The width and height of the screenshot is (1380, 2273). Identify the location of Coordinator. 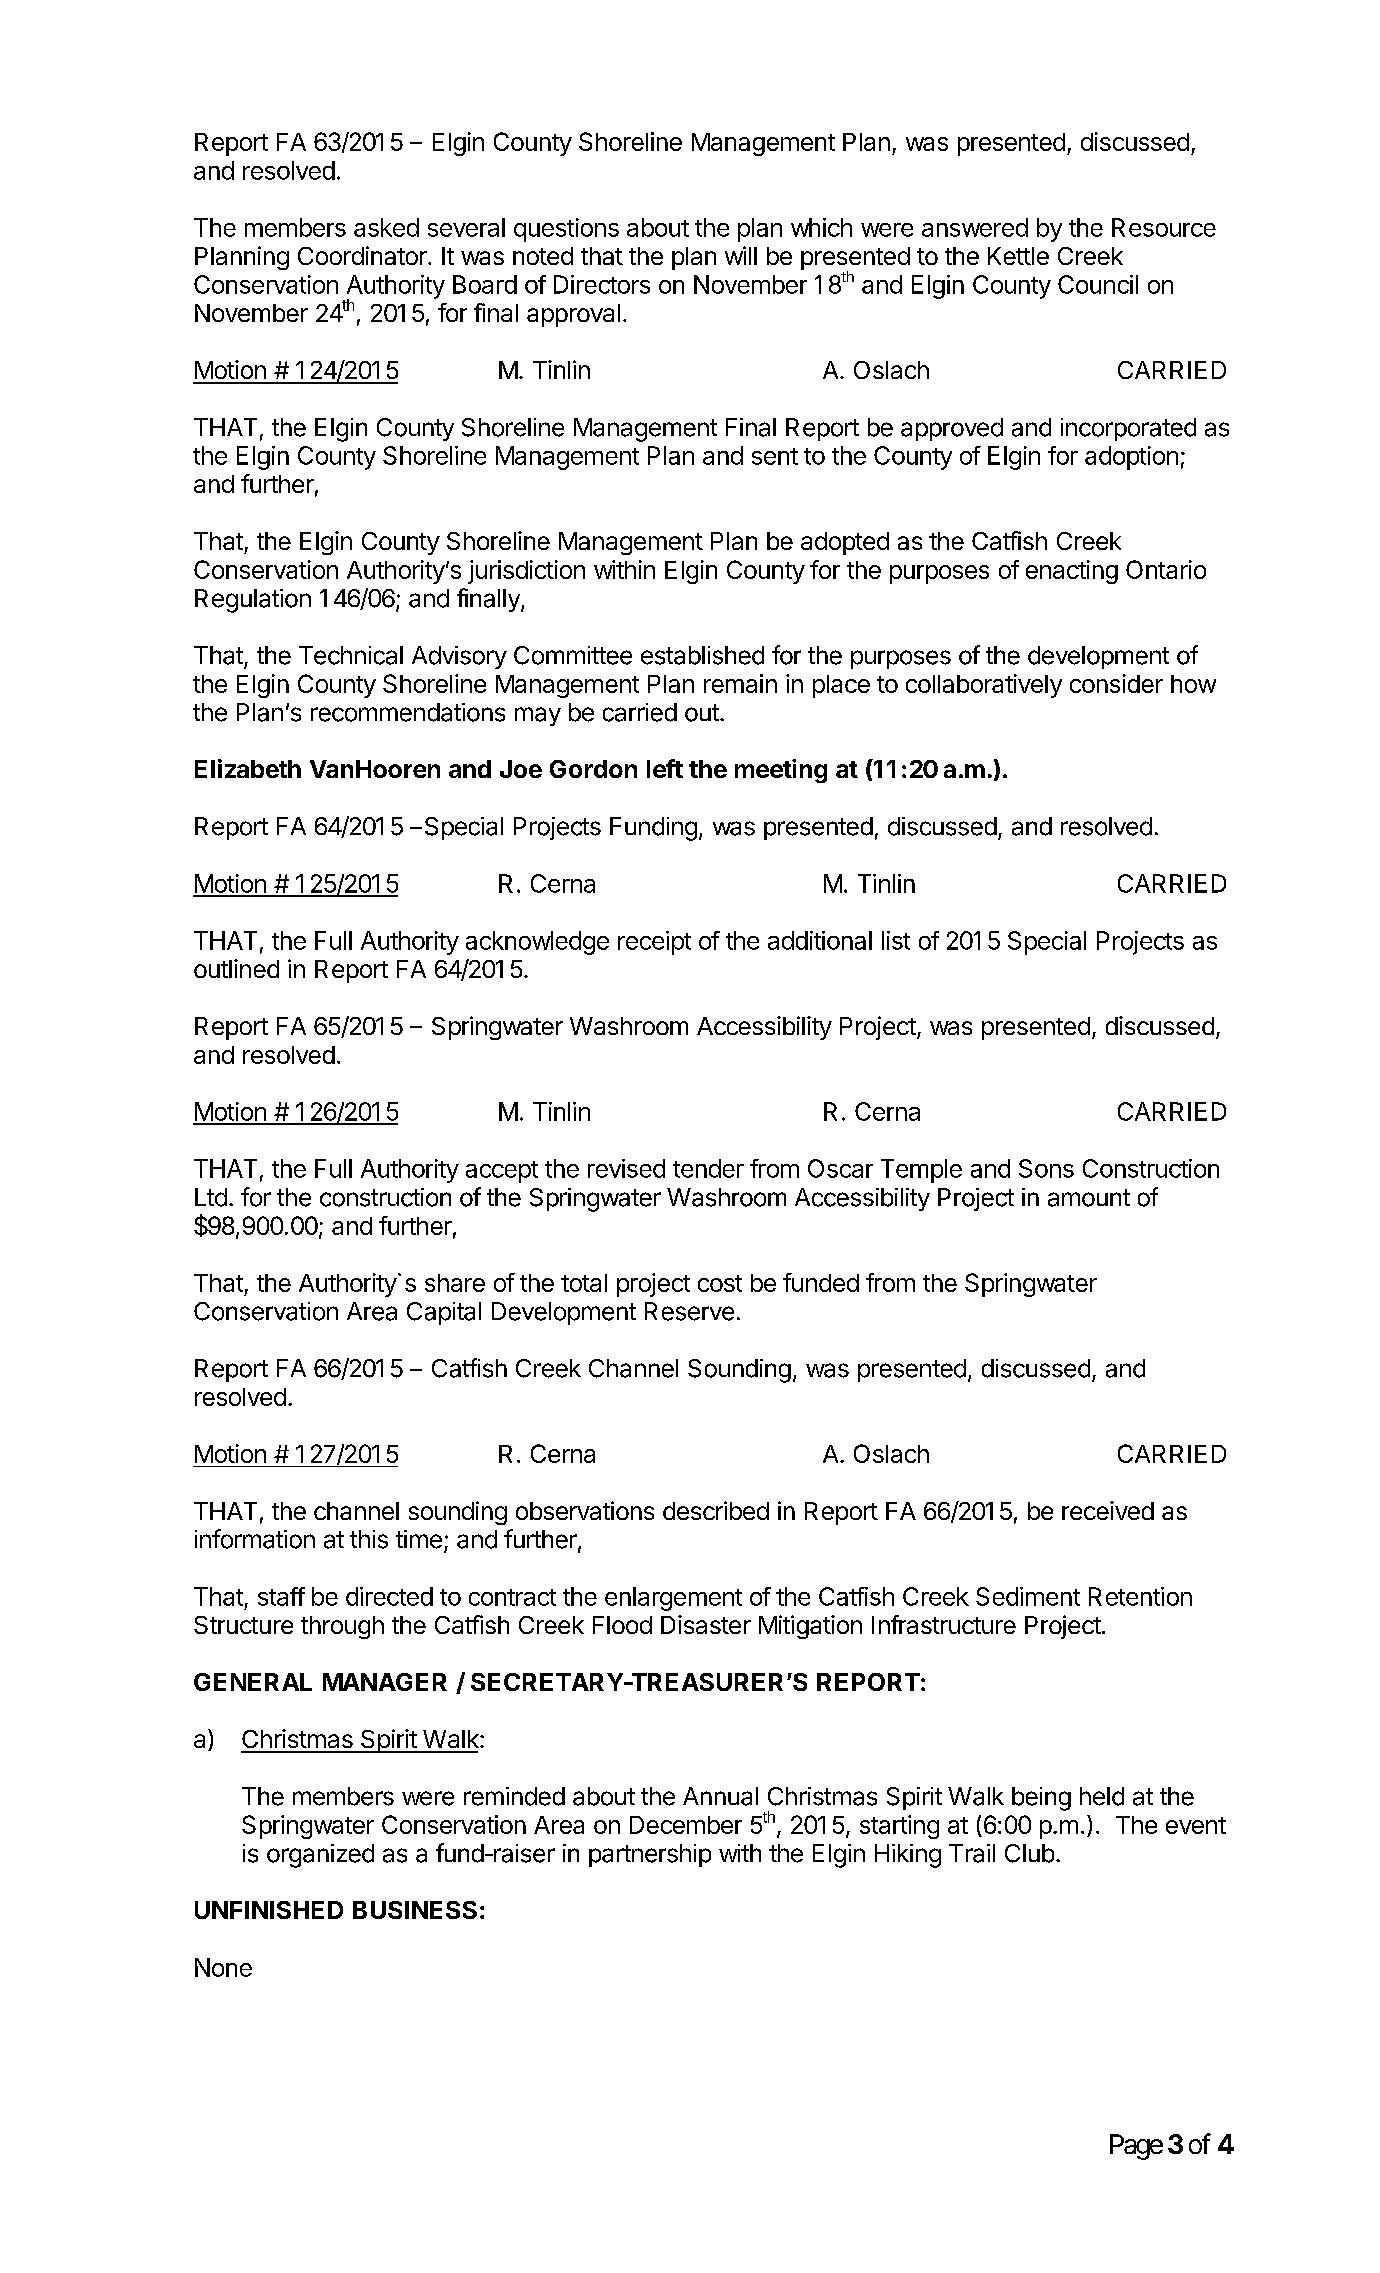
(362, 255).
